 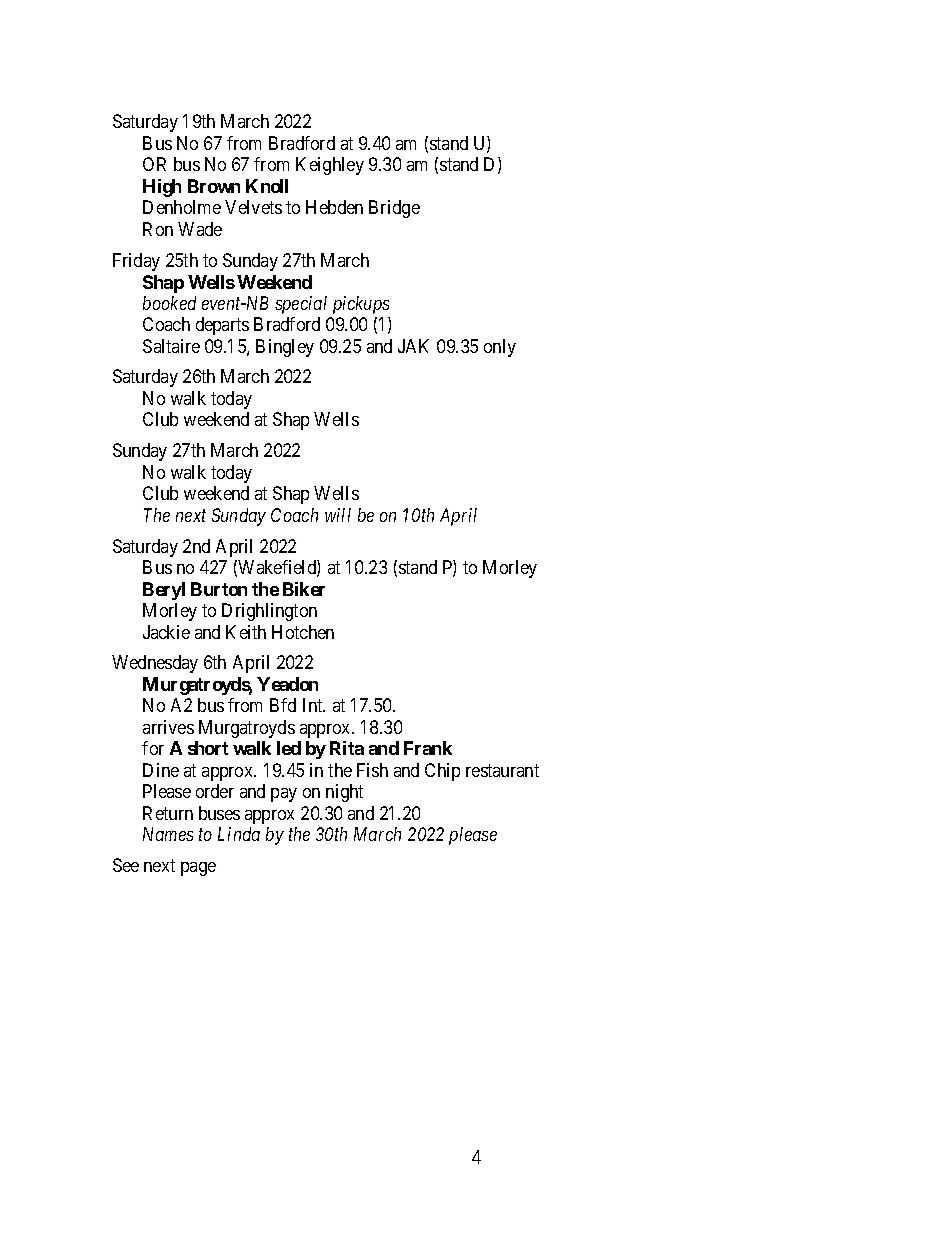 I want to click on Frank, so click(x=428, y=748).
